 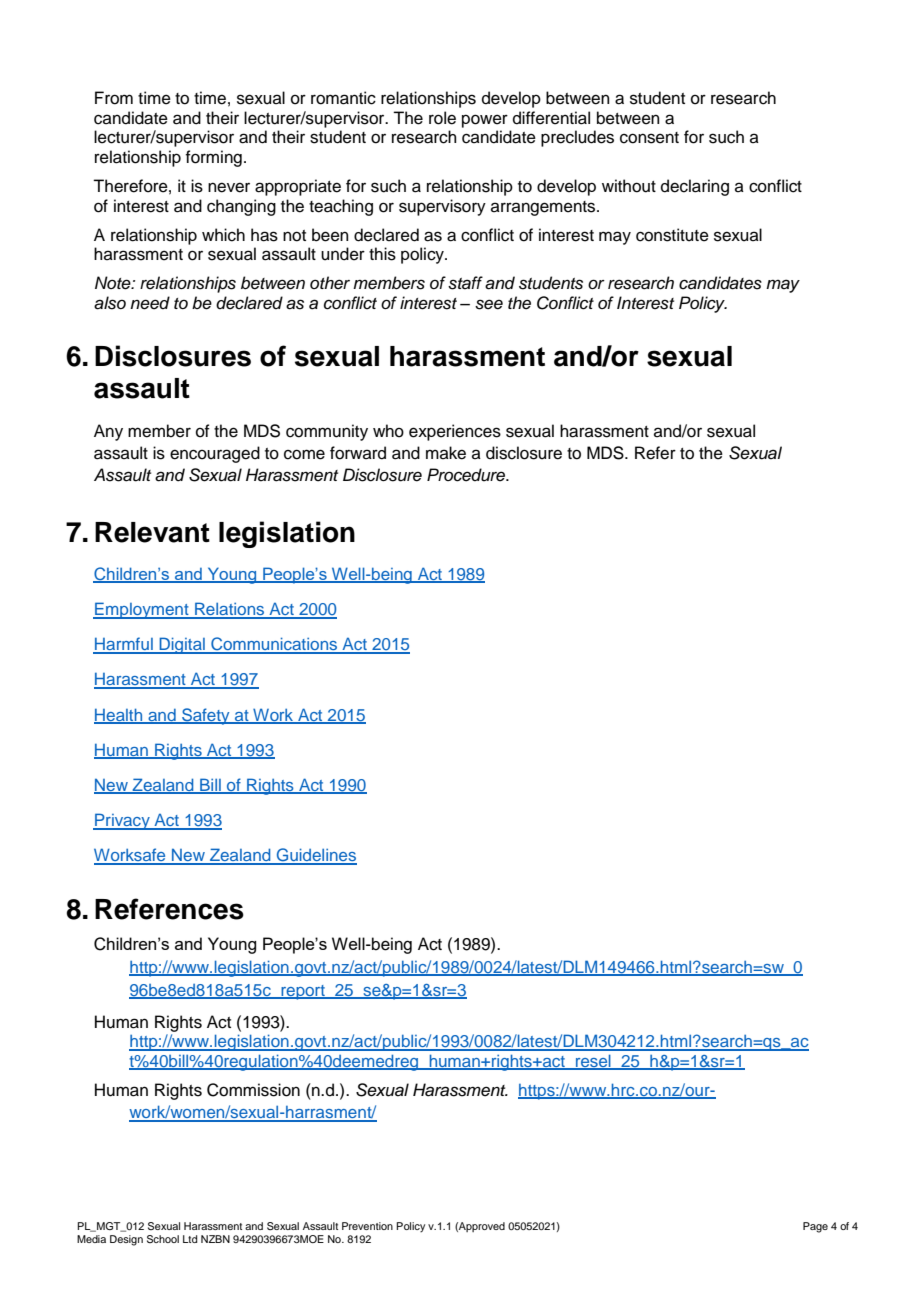 I want to click on role, so click(x=442, y=118).
